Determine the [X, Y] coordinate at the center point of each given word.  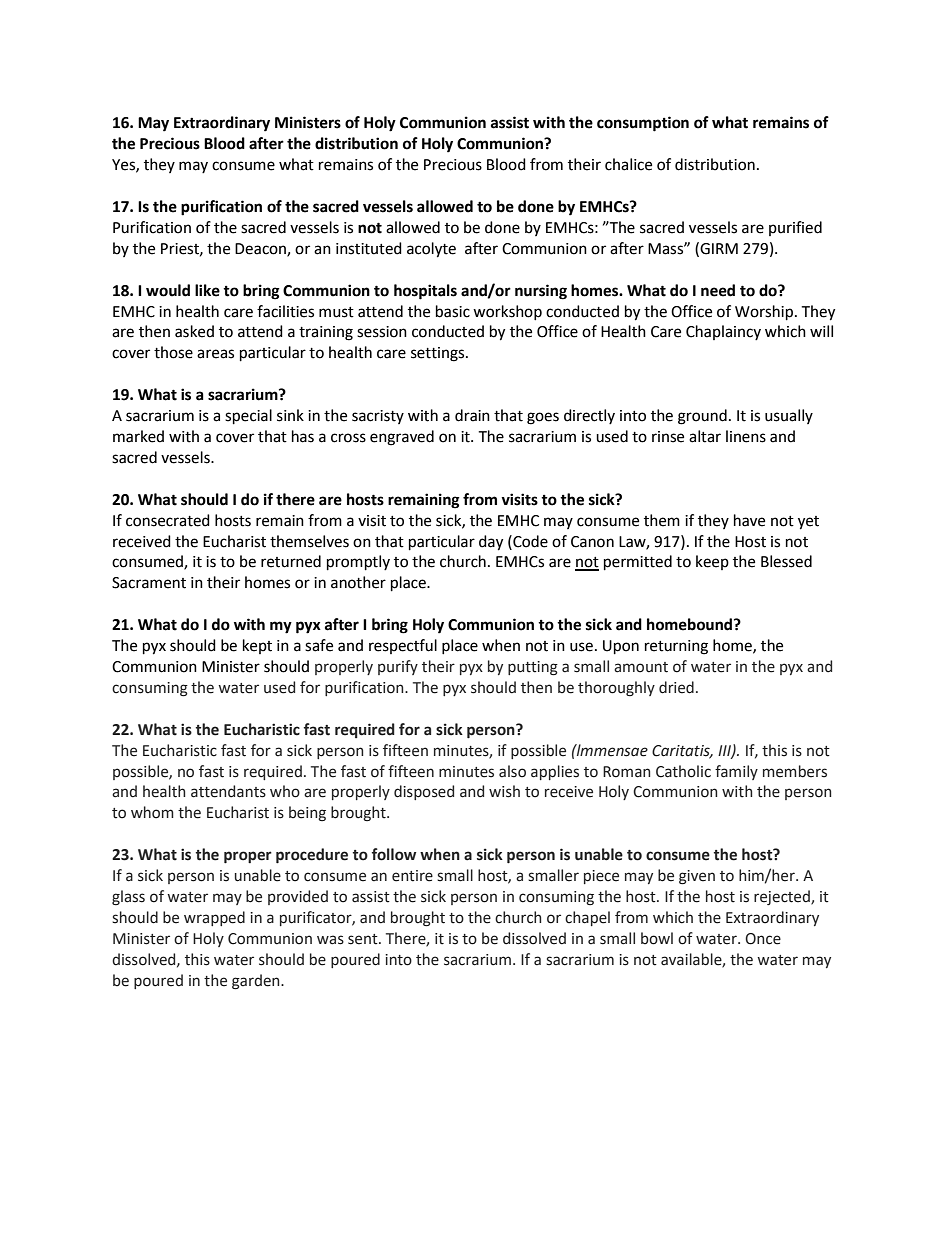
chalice [628, 164]
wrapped [214, 918]
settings [439, 354]
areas [215, 354]
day [491, 543]
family [736, 772]
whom [152, 812]
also [512, 771]
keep [712, 562]
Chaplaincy [723, 332]
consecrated [168, 520]
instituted [369, 248]
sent [364, 939]
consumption [643, 124]
